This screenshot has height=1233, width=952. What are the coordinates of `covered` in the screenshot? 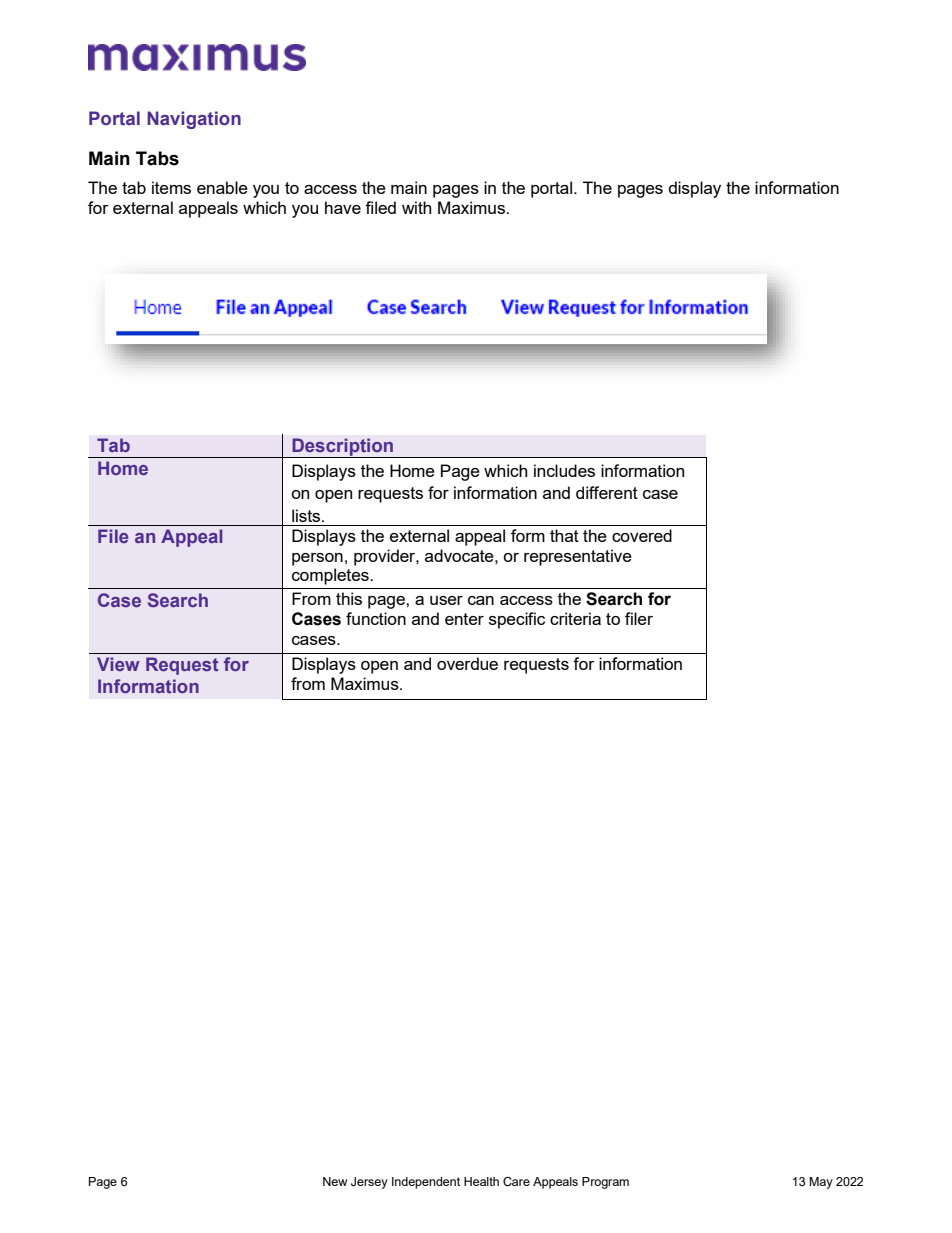 It's located at (642, 535).
